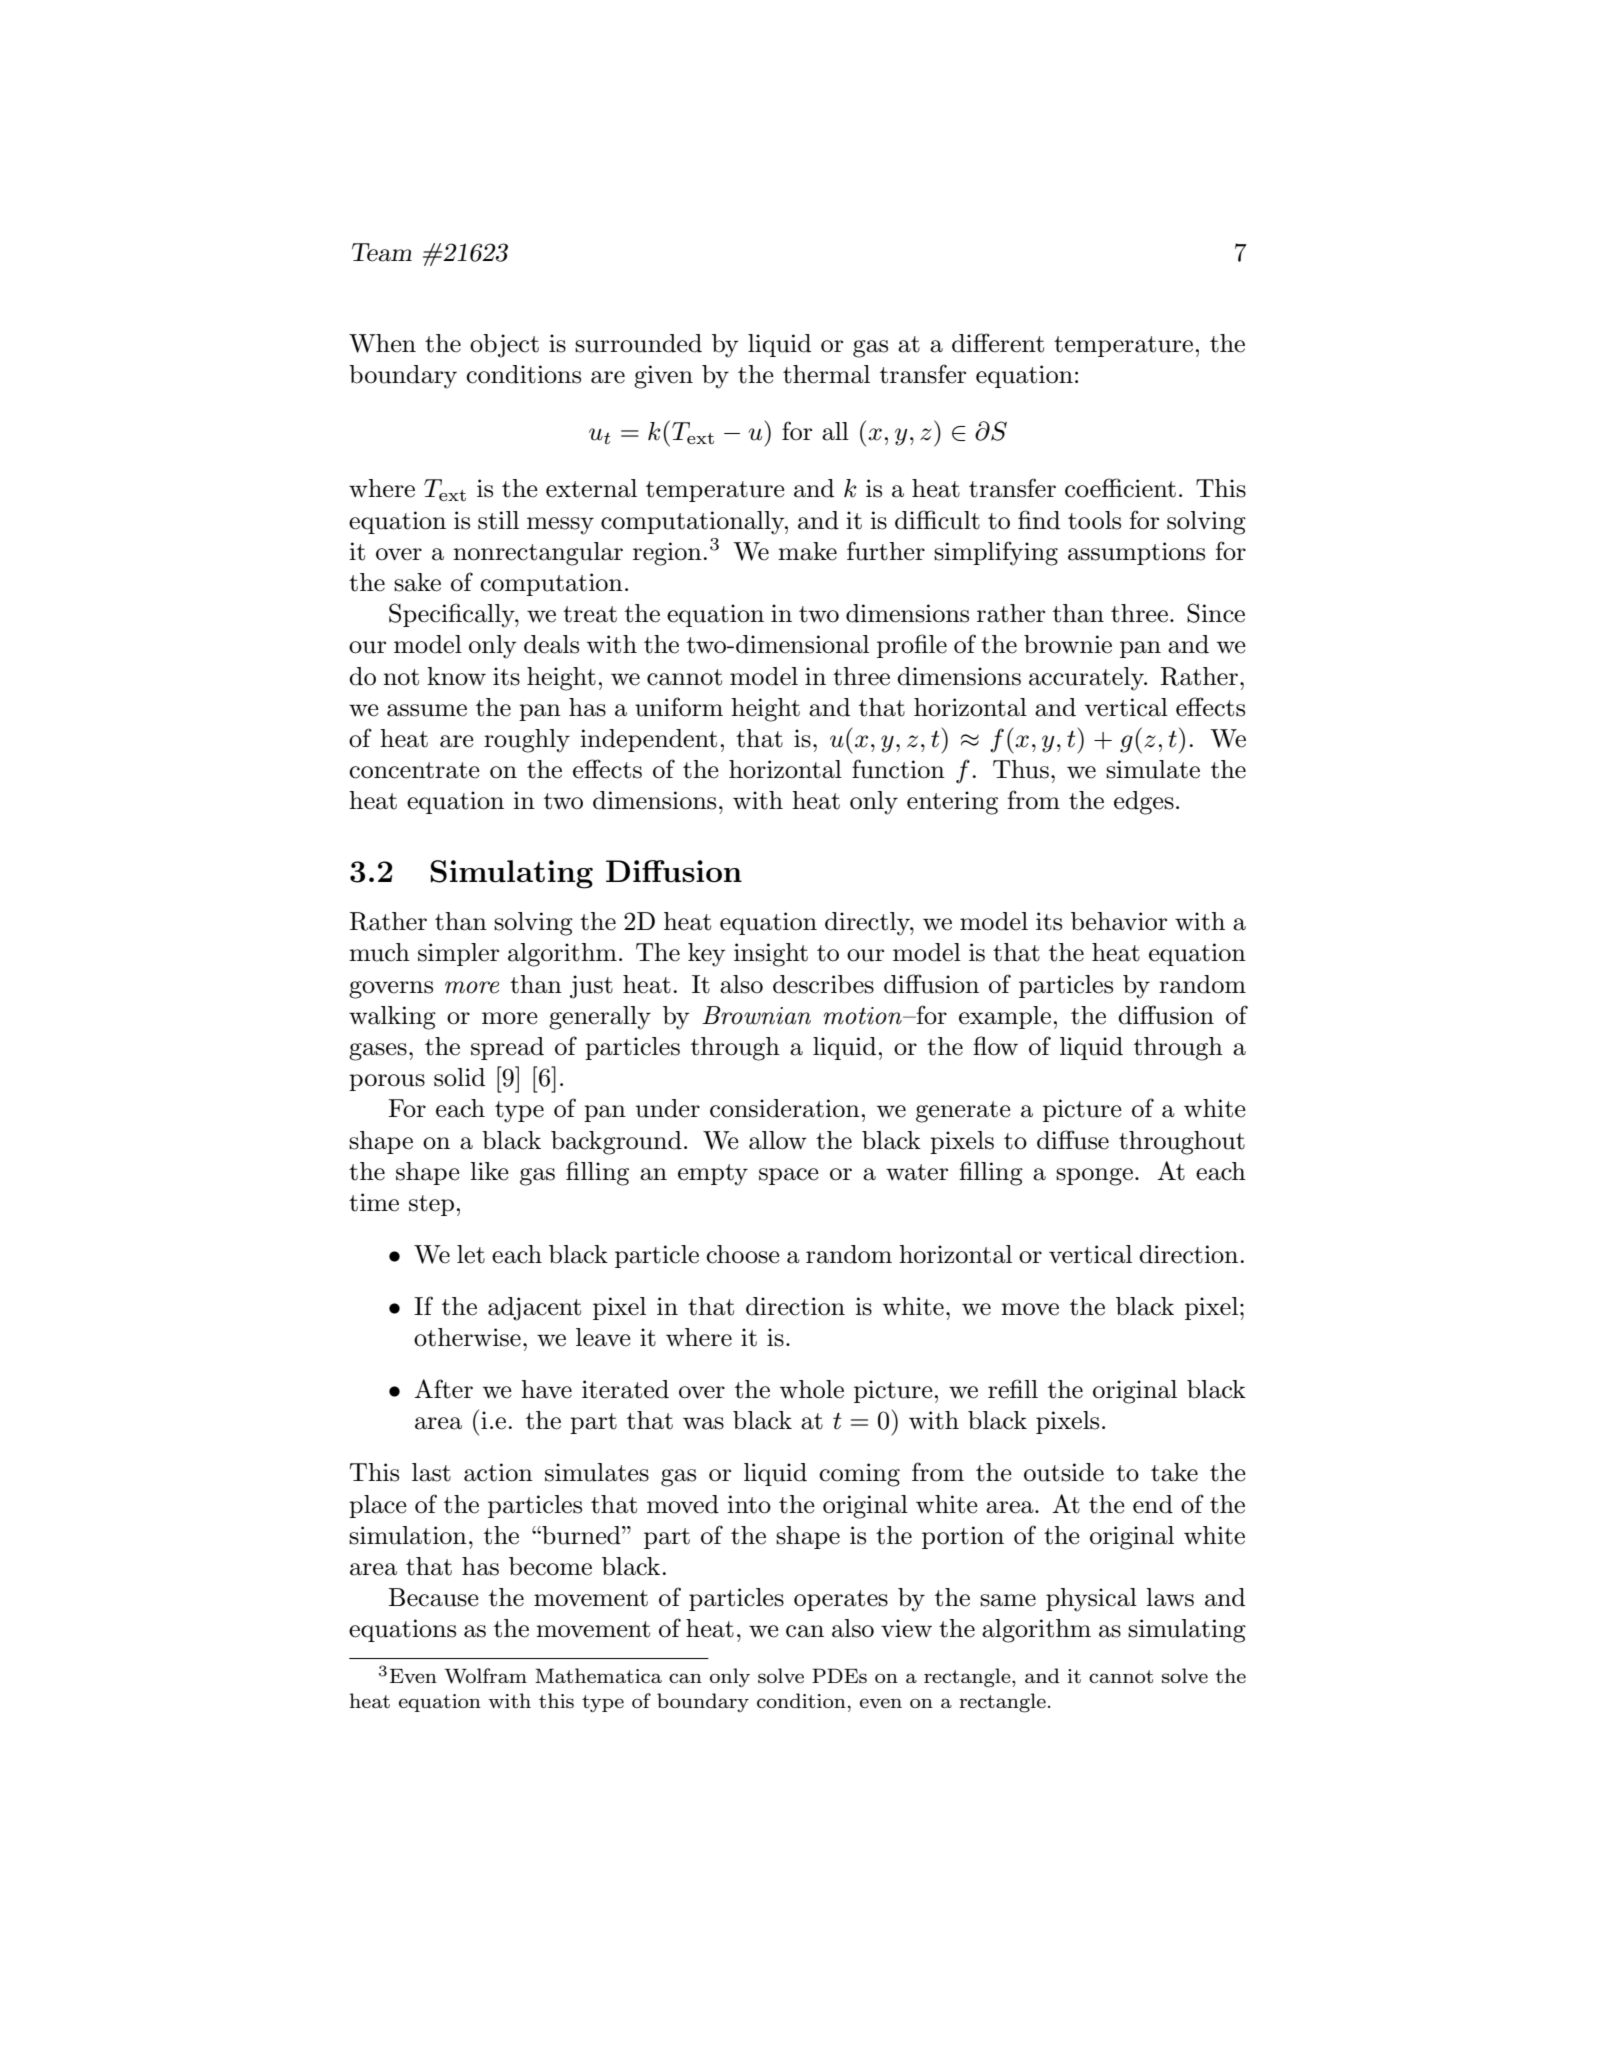 The image size is (1598, 2067). What do you see at coordinates (1119, 921) in the screenshot?
I see `behavior` at bounding box center [1119, 921].
